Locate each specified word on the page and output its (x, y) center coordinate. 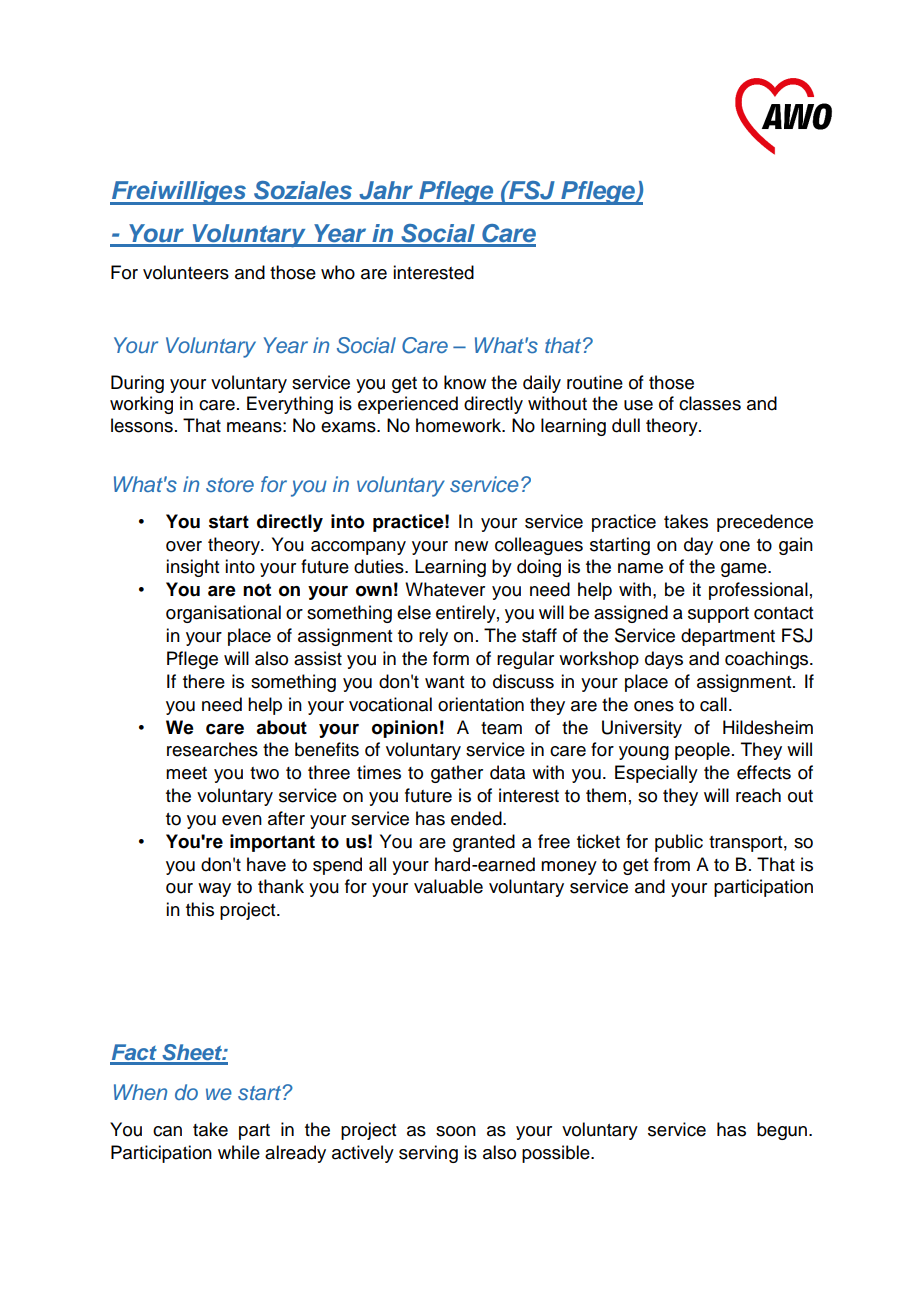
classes (710, 403)
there (204, 681)
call (713, 704)
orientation (481, 704)
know (465, 382)
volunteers (186, 272)
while (239, 1152)
